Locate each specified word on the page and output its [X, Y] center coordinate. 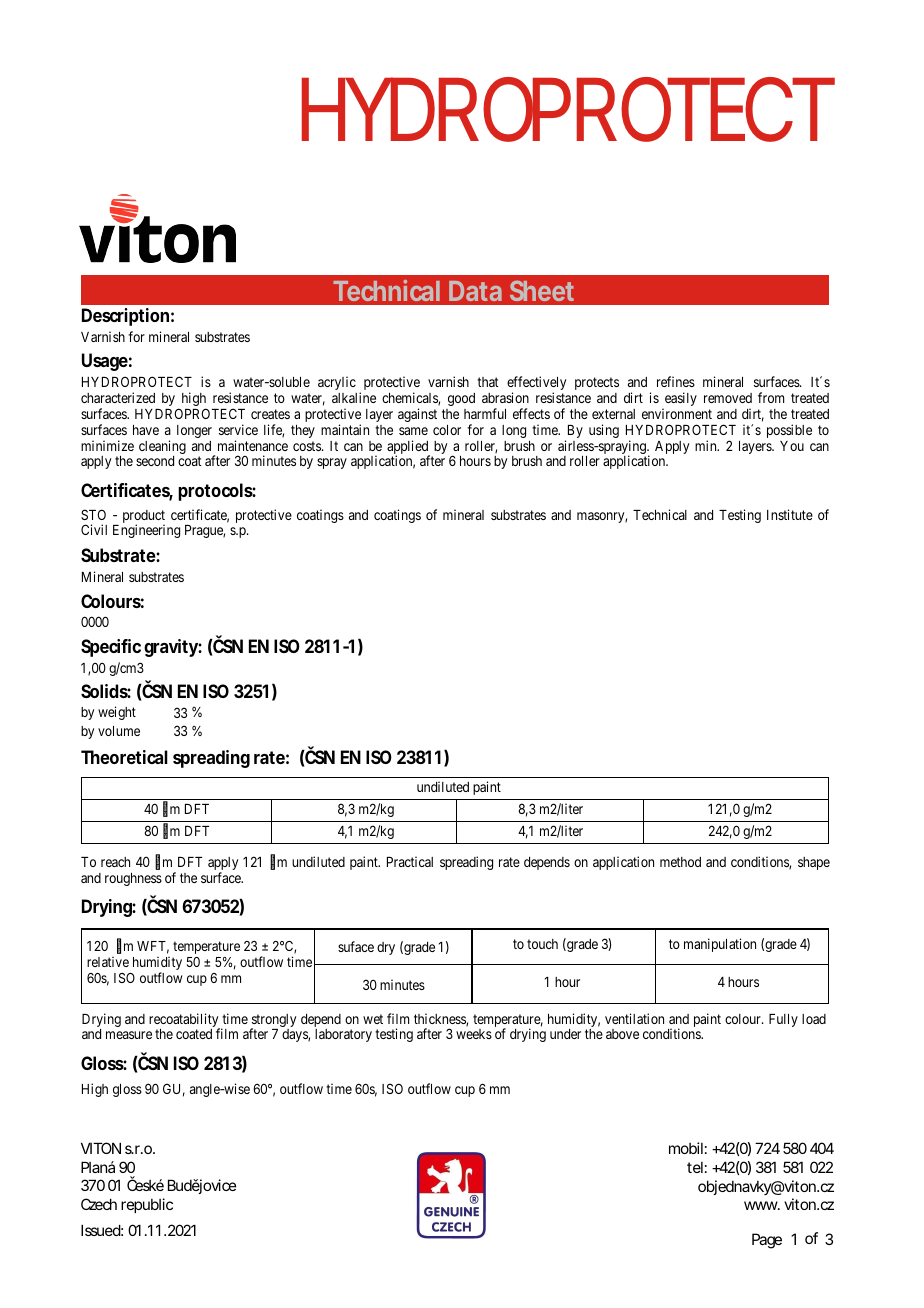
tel [695, 1167]
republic [147, 1205]
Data [475, 291]
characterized [118, 397]
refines [676, 381]
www [762, 1205]
